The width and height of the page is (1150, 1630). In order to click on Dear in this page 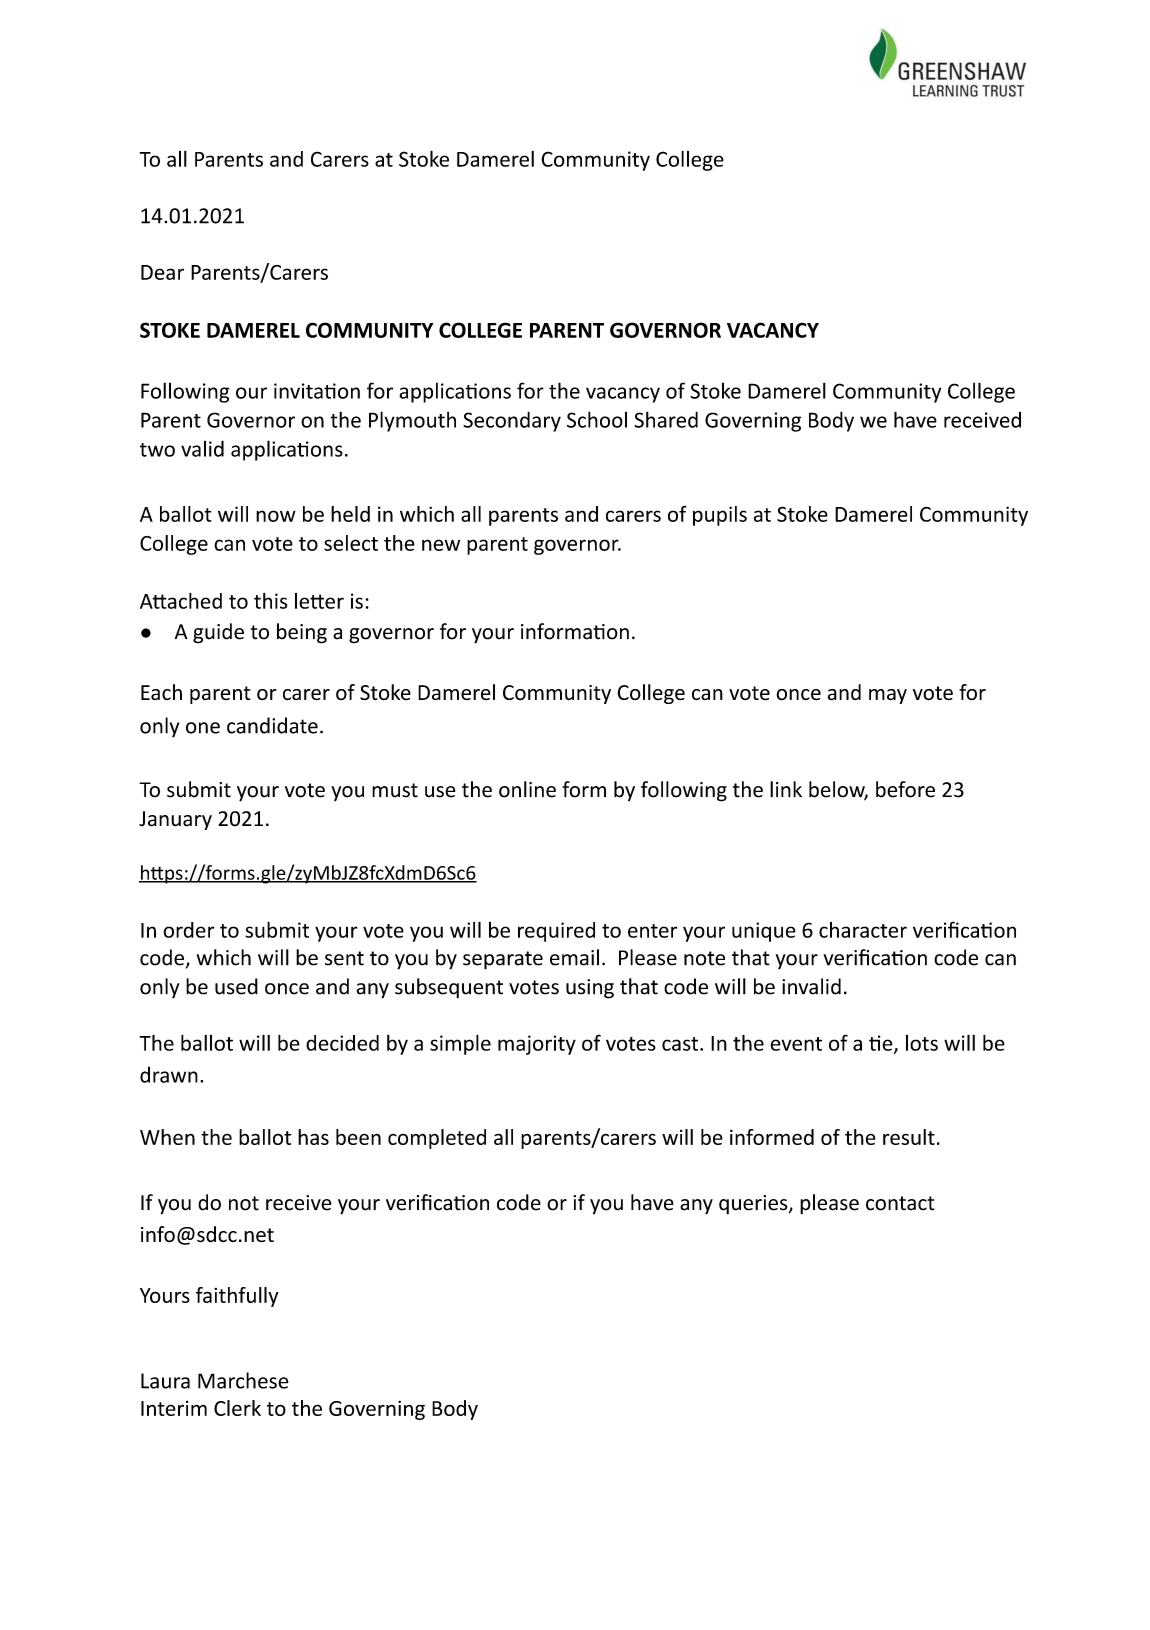, I will do `click(162, 272)`.
